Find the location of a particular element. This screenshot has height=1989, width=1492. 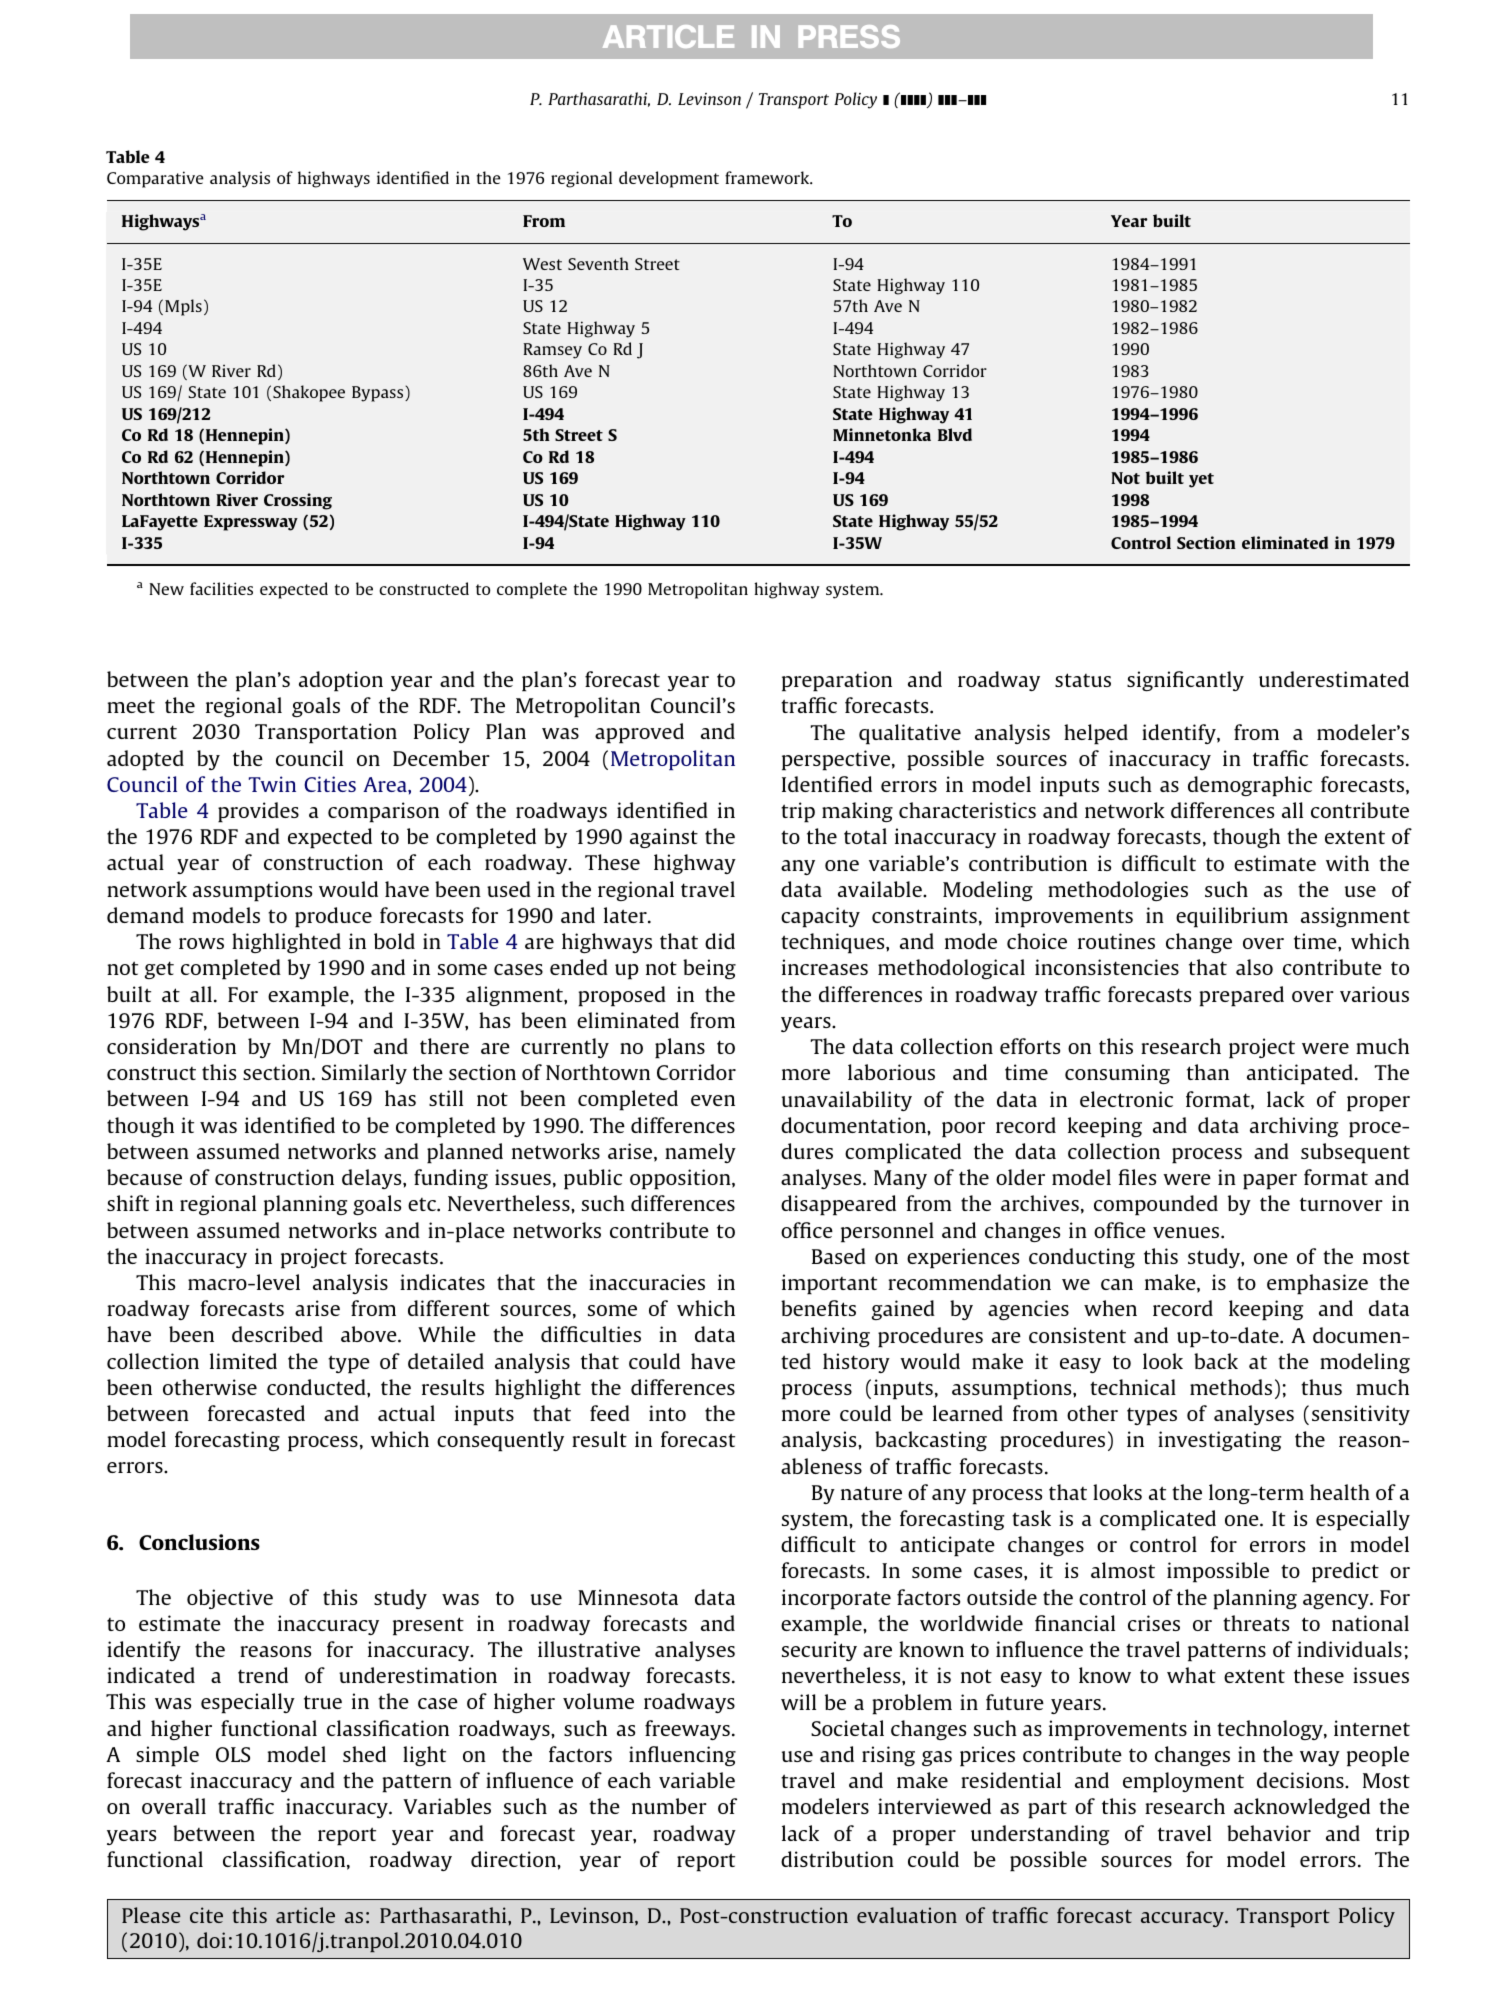

framework is located at coordinates (768, 177).
